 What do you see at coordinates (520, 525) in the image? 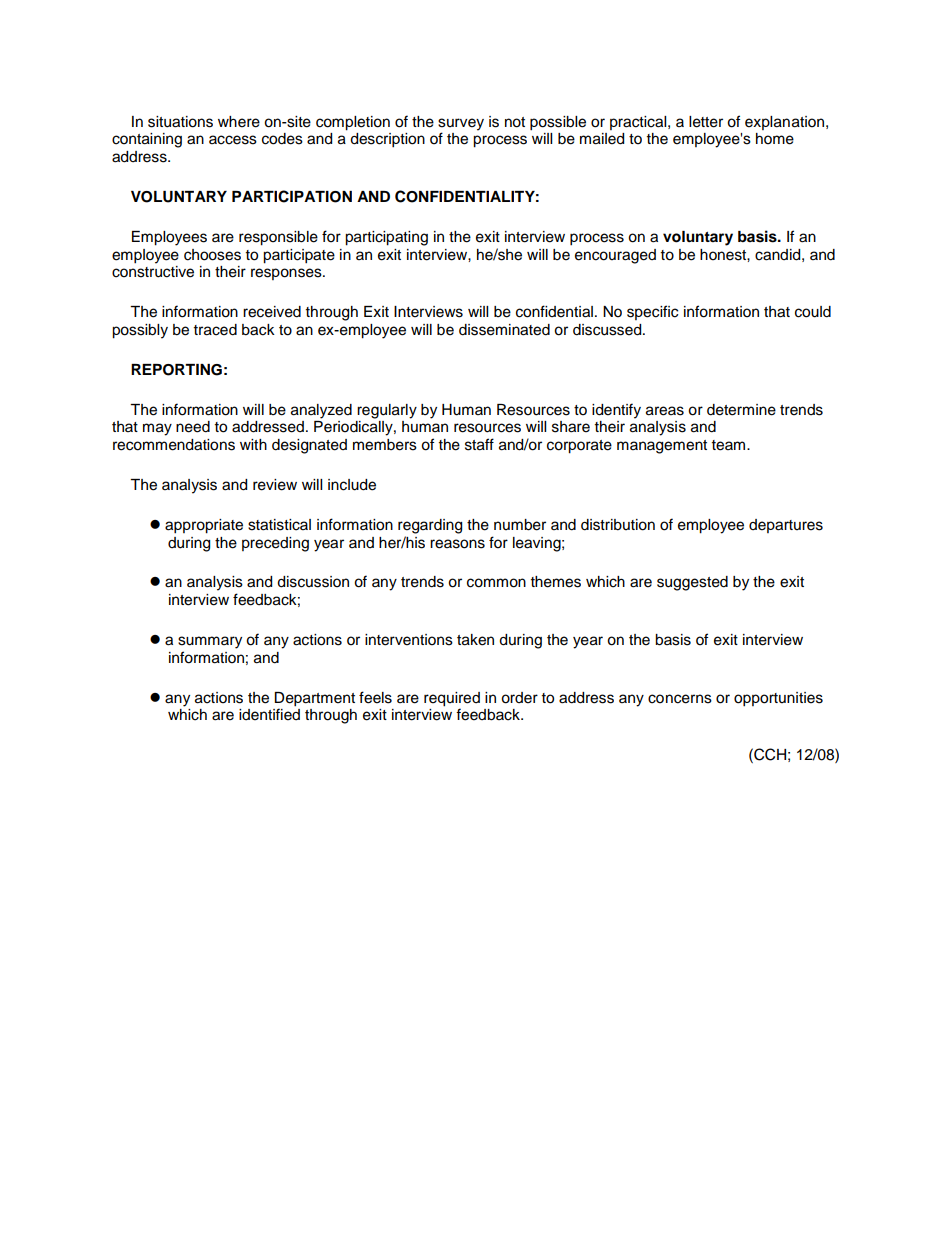
I see `number` at bounding box center [520, 525].
